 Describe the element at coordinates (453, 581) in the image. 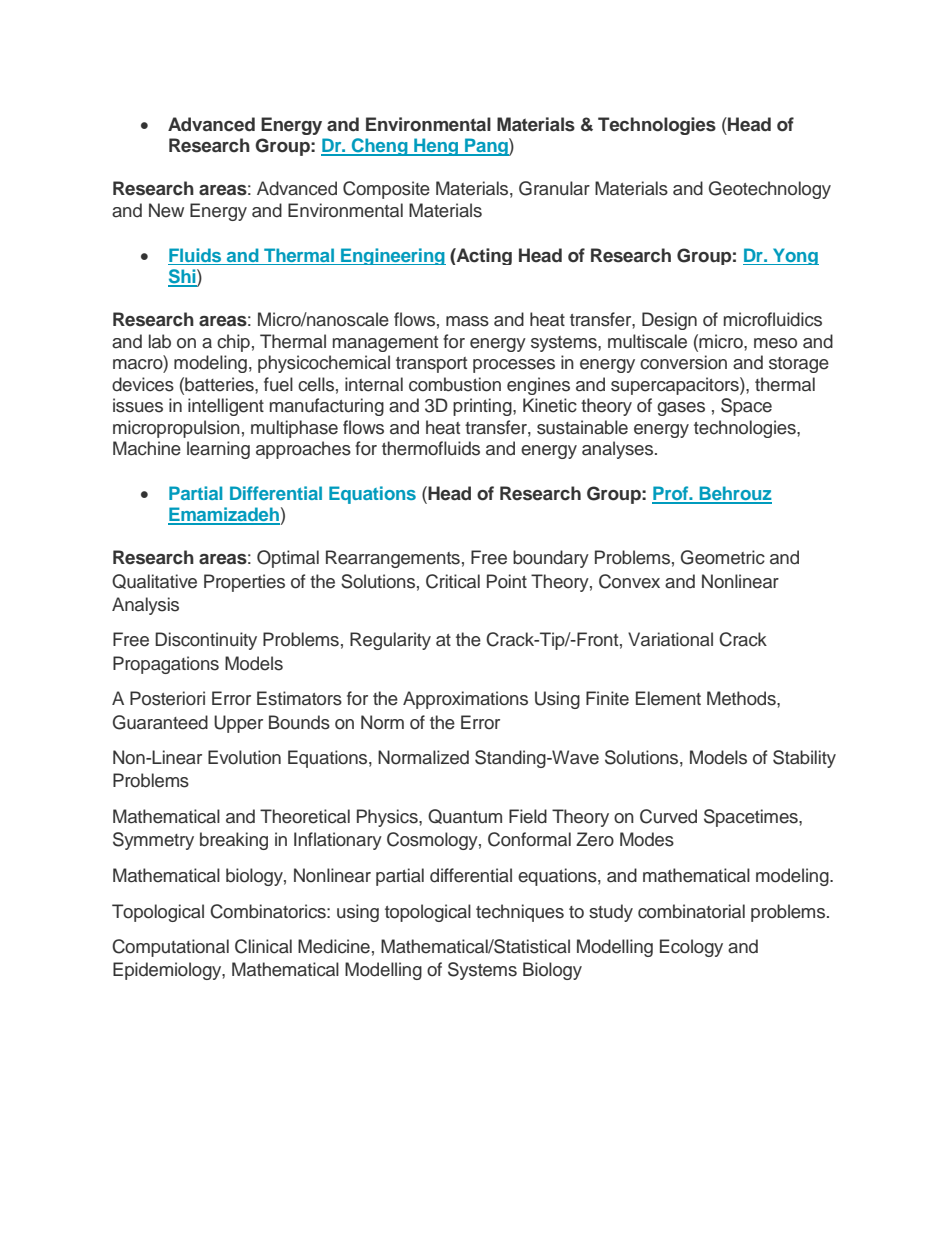

I see `Critical` at that location.
